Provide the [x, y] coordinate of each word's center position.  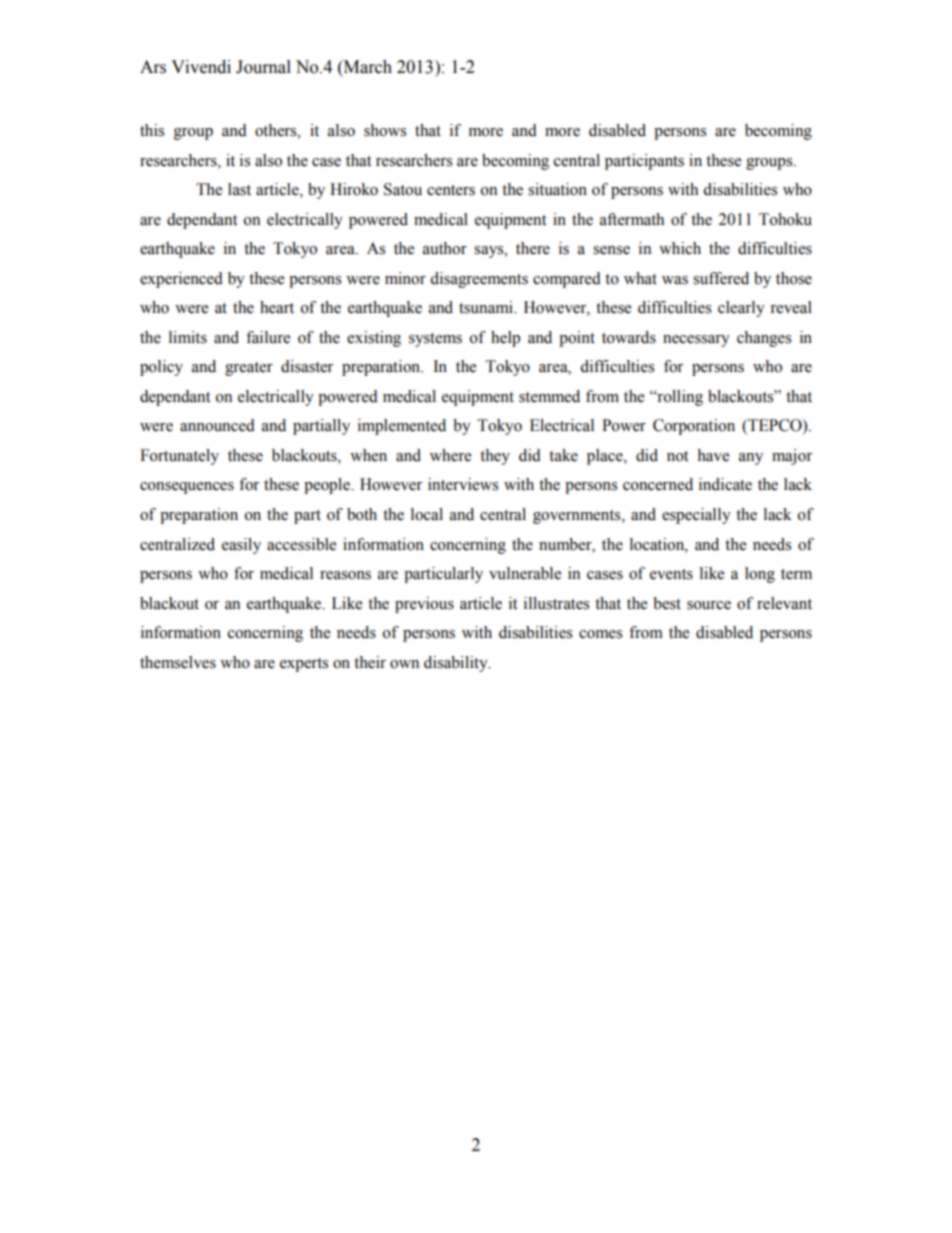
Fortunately [179, 457]
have [713, 455]
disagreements [479, 280]
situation [557, 189]
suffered [721, 278]
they [495, 457]
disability [457, 664]
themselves [178, 662]
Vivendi [201, 67]
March [367, 67]
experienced [181, 280]
